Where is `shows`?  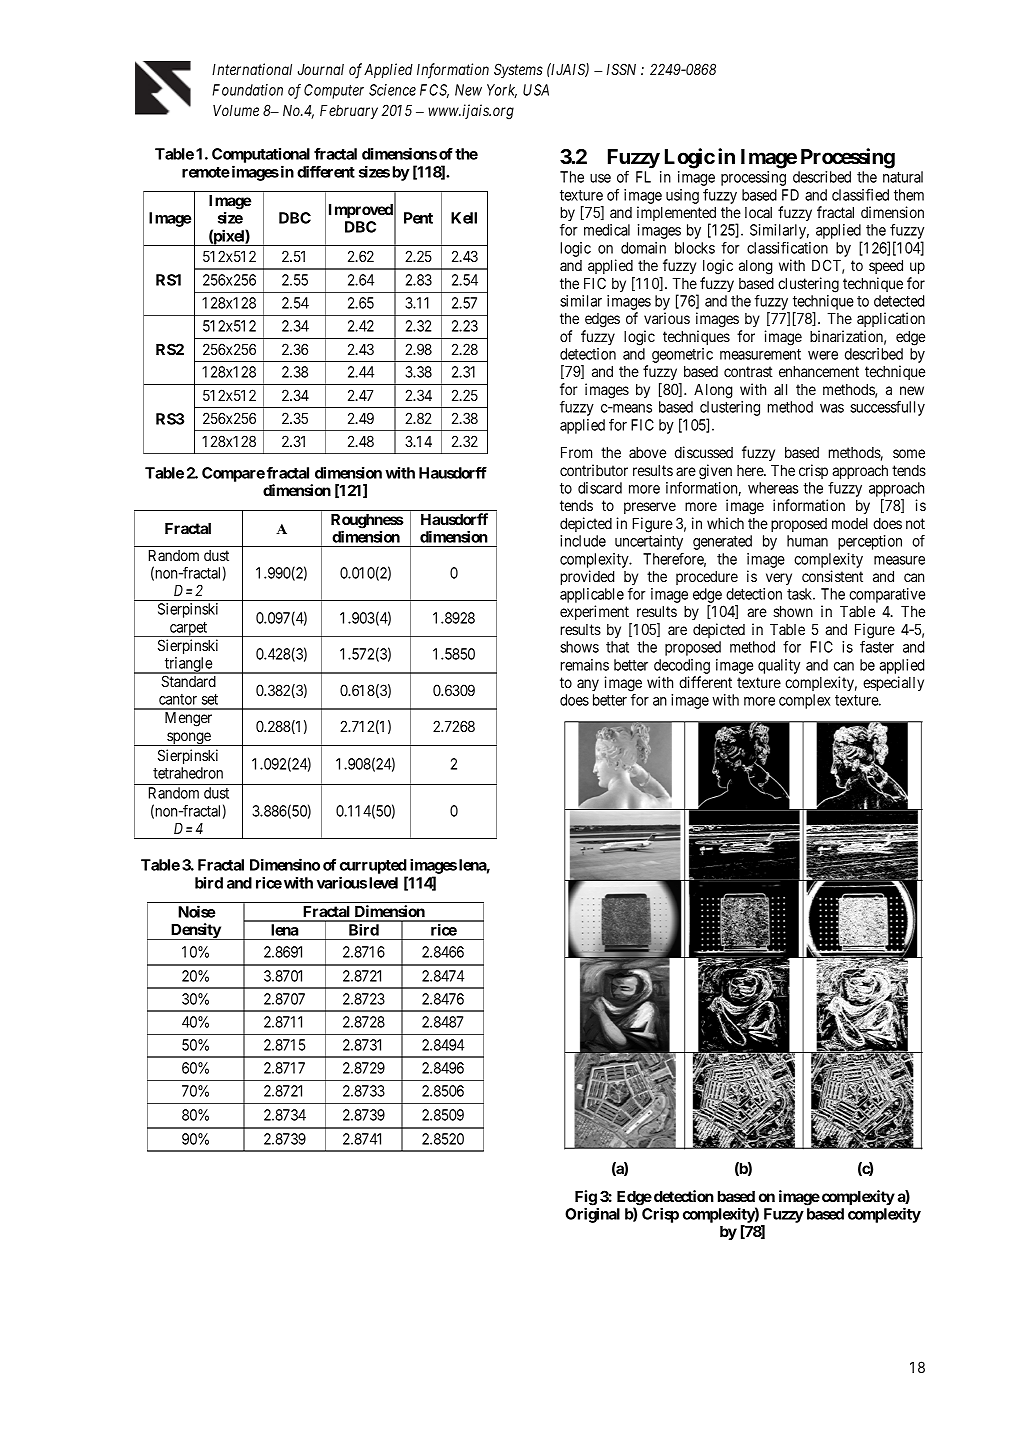
shows is located at coordinates (579, 647).
